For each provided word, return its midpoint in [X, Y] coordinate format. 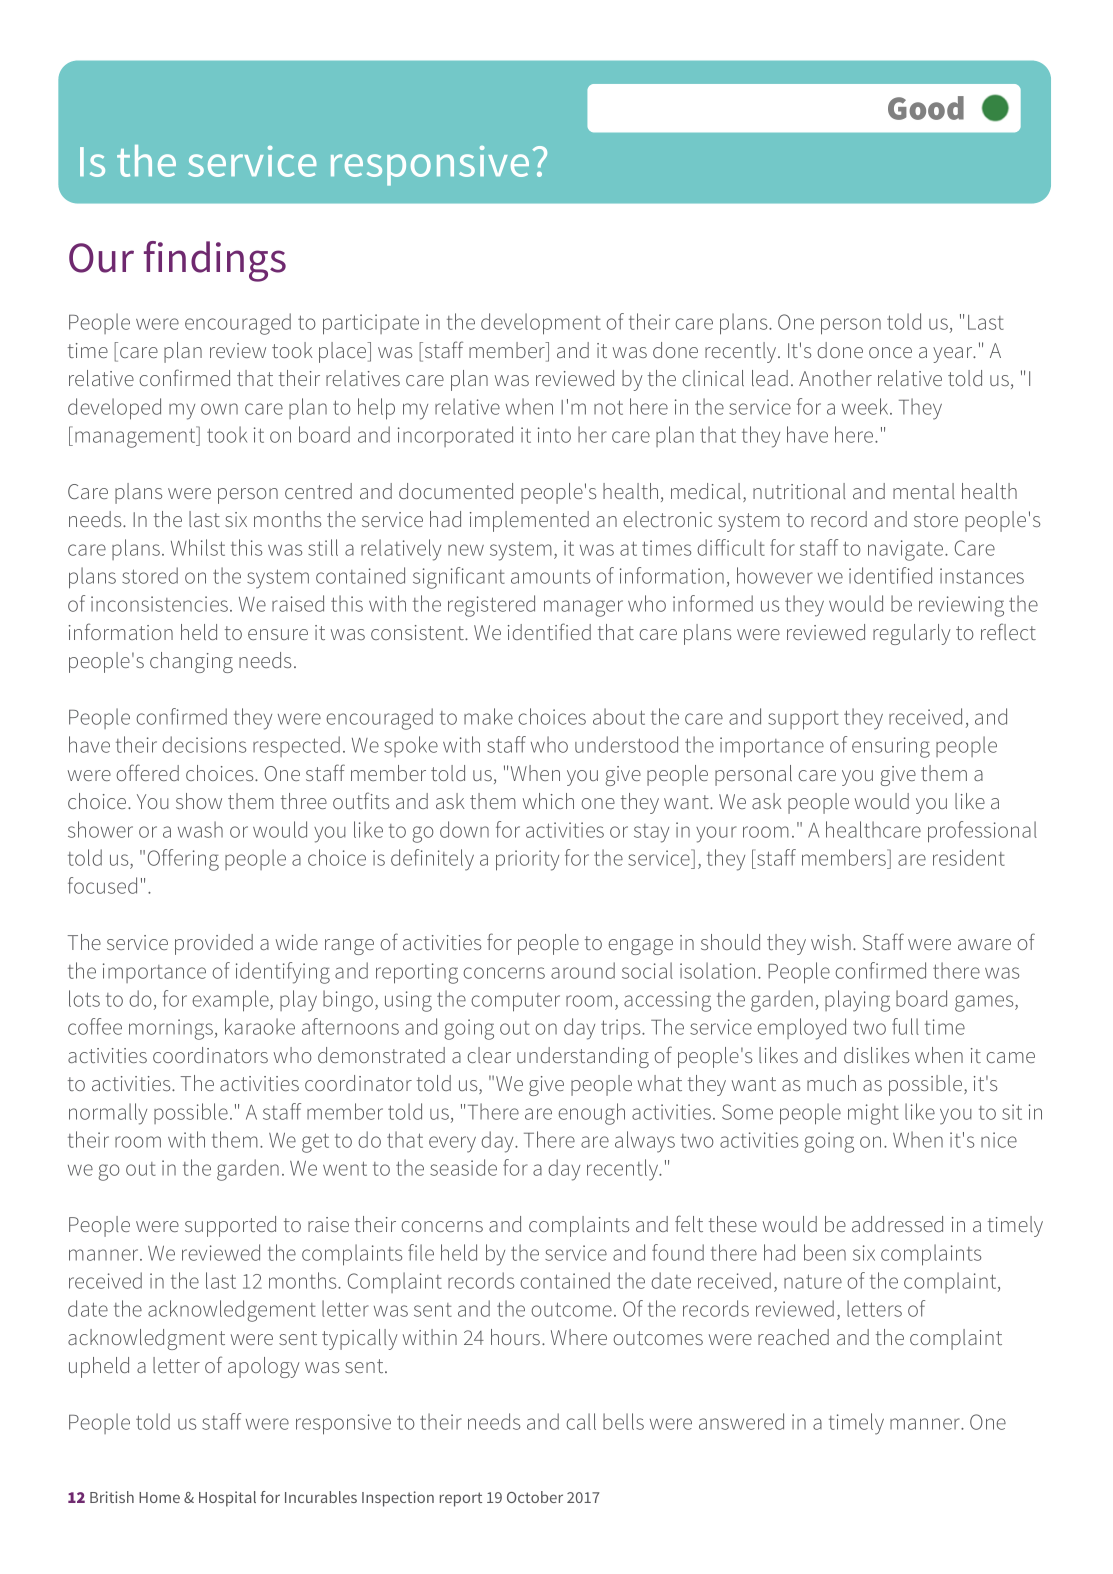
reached [793, 1337]
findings [215, 261]
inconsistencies [161, 604]
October [535, 1497]
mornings [171, 1029]
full [905, 1026]
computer [515, 1002]
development [541, 324]
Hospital [227, 1499]
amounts [550, 577]
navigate [907, 550]
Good [926, 108]
